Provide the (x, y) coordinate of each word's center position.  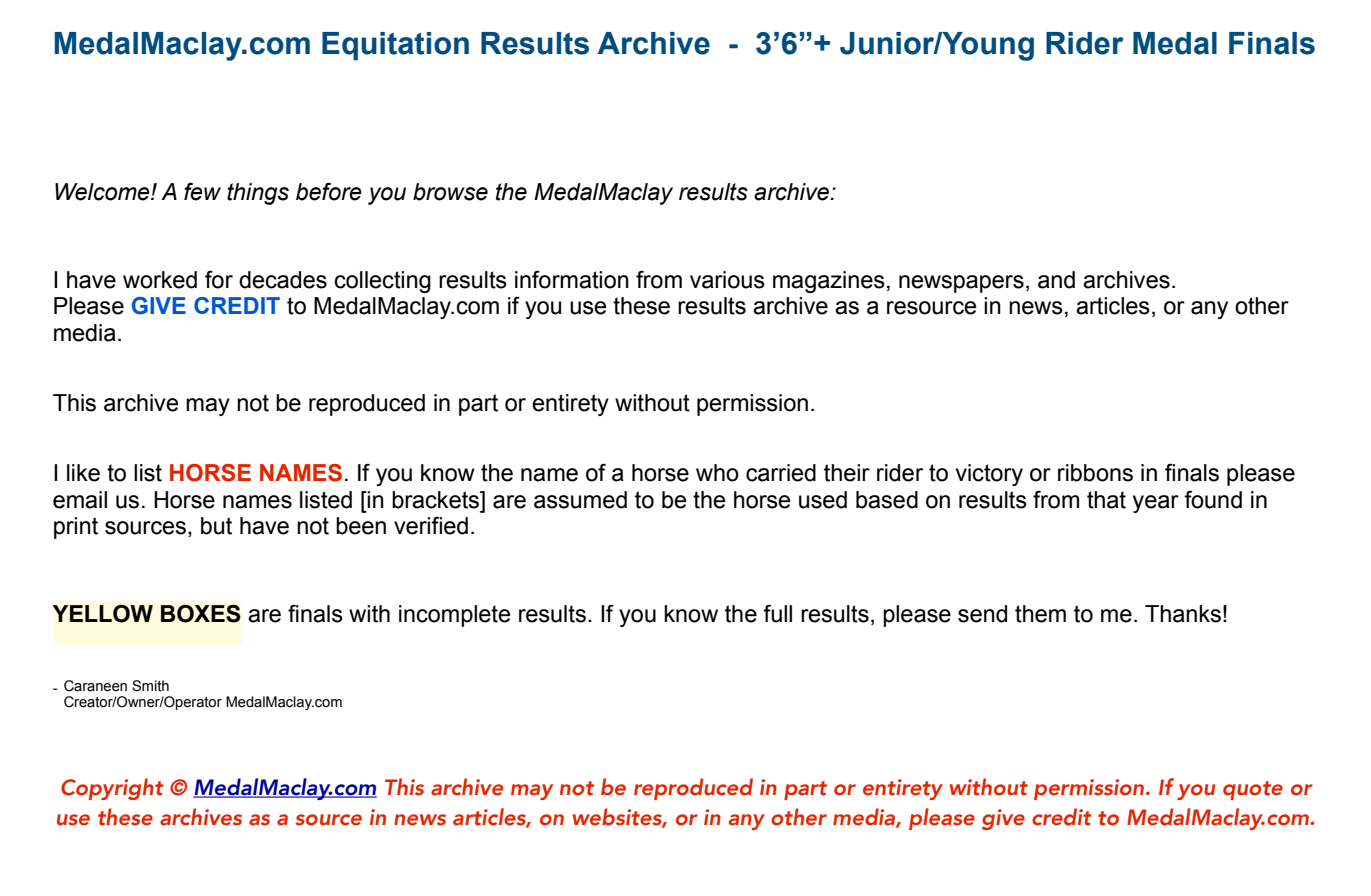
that (1106, 500)
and (1056, 280)
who (717, 473)
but (216, 526)
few (202, 191)
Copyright (112, 789)
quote (1253, 790)
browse (450, 192)
